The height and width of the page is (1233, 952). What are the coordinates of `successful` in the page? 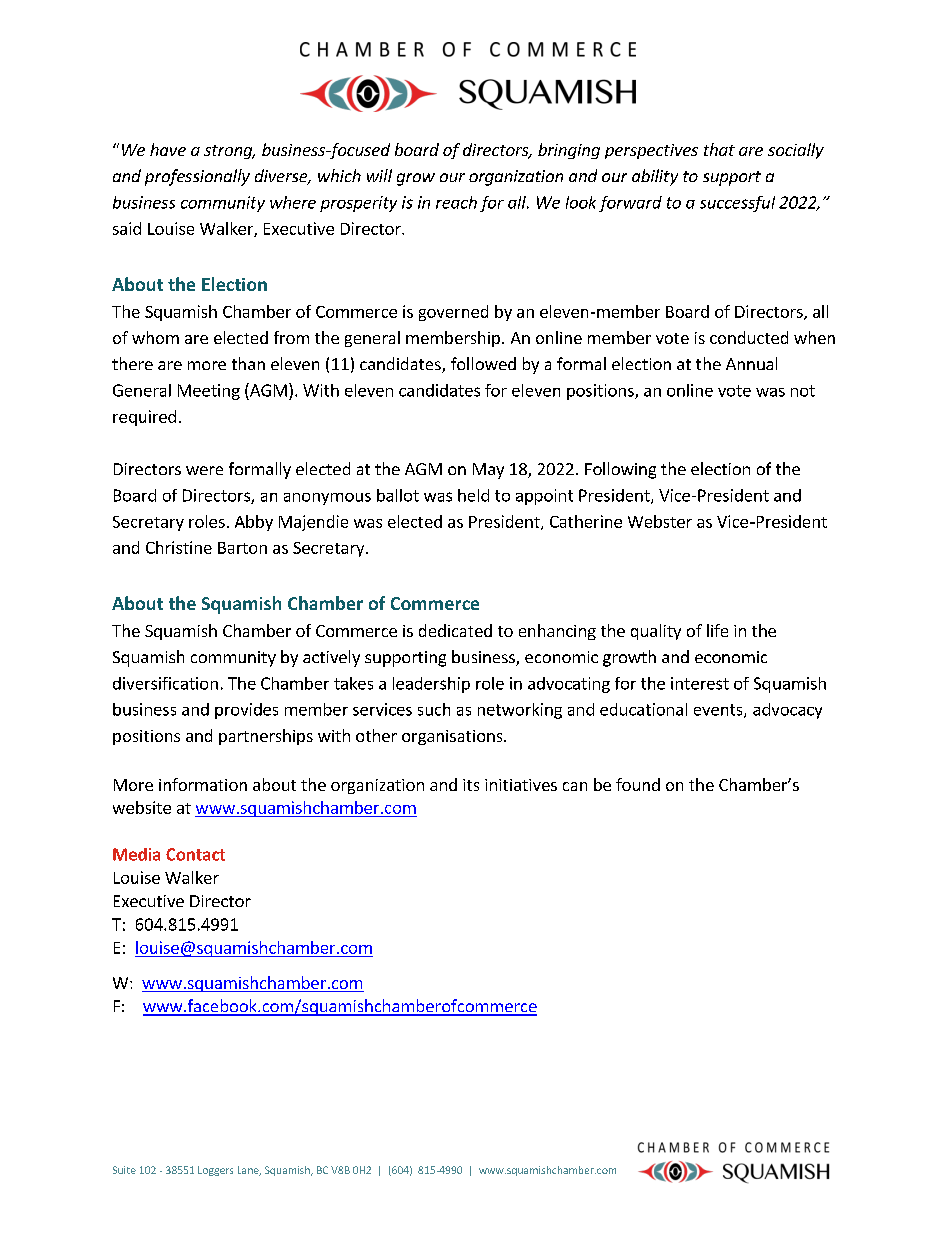 It's located at (737, 204).
